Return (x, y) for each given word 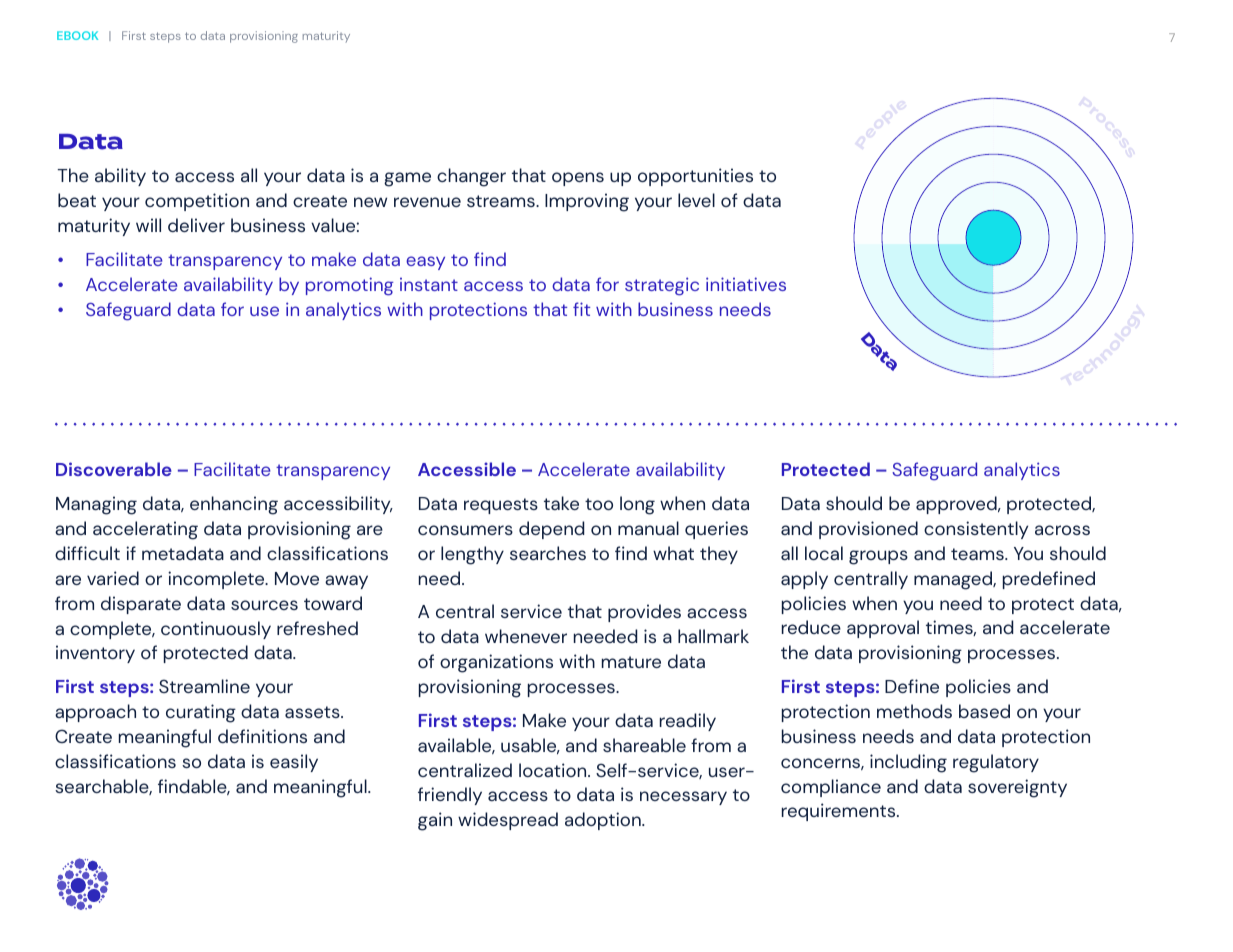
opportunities (695, 177)
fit (581, 309)
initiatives (746, 284)
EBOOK (77, 35)
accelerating (145, 530)
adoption (604, 821)
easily (294, 763)
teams (978, 554)
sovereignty (1017, 788)
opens (578, 179)
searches (548, 553)
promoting (350, 286)
